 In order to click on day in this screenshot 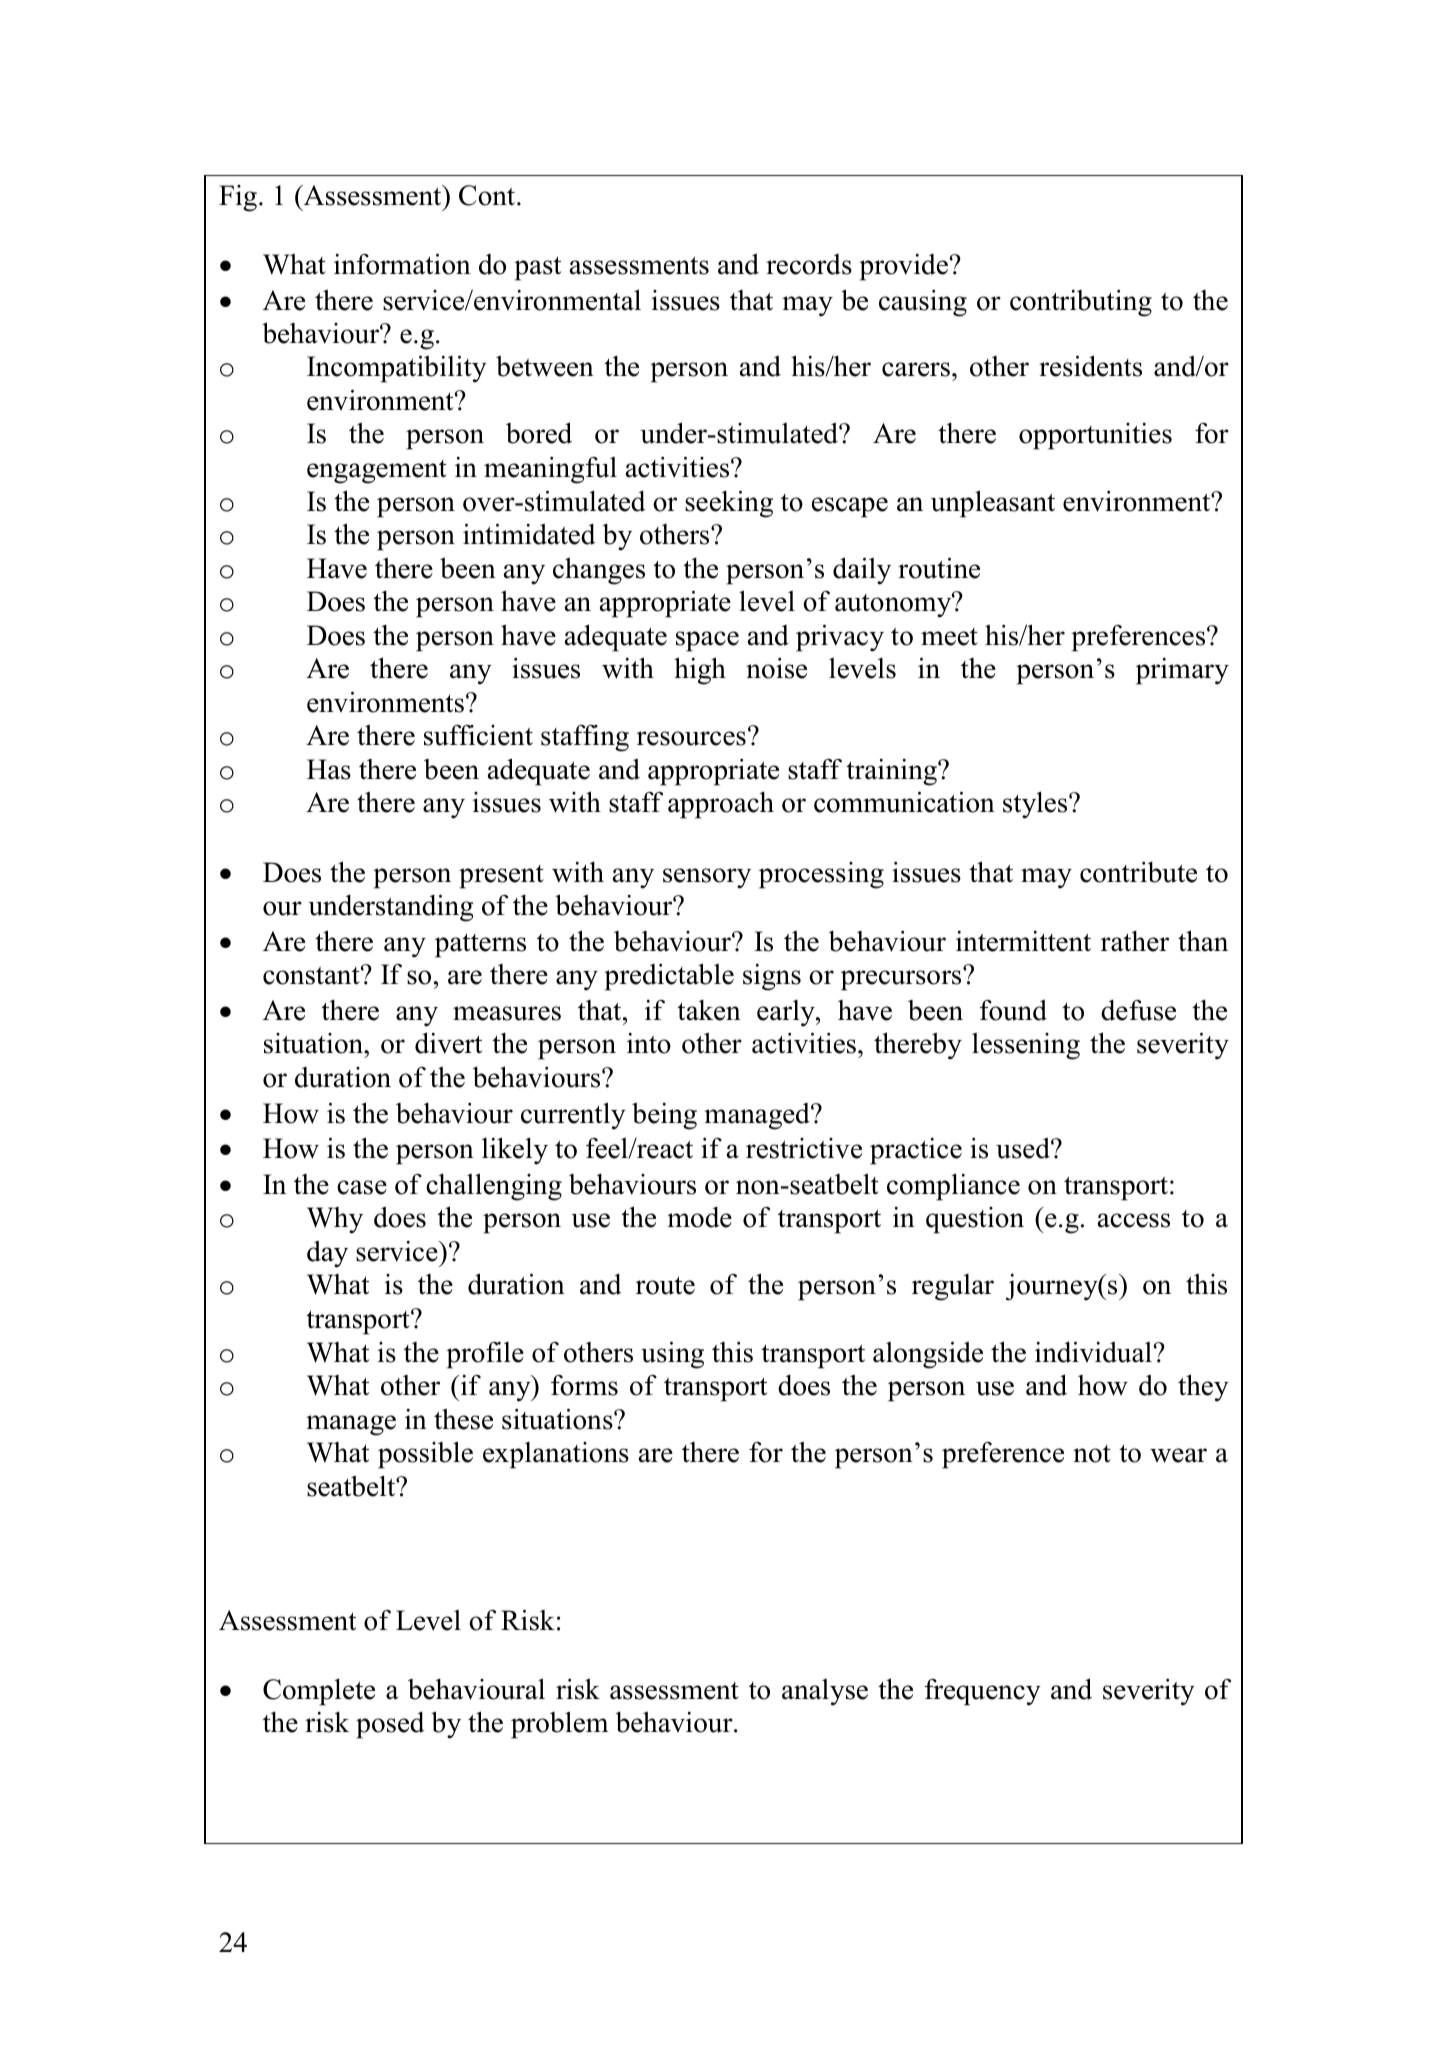, I will do `click(327, 1254)`.
